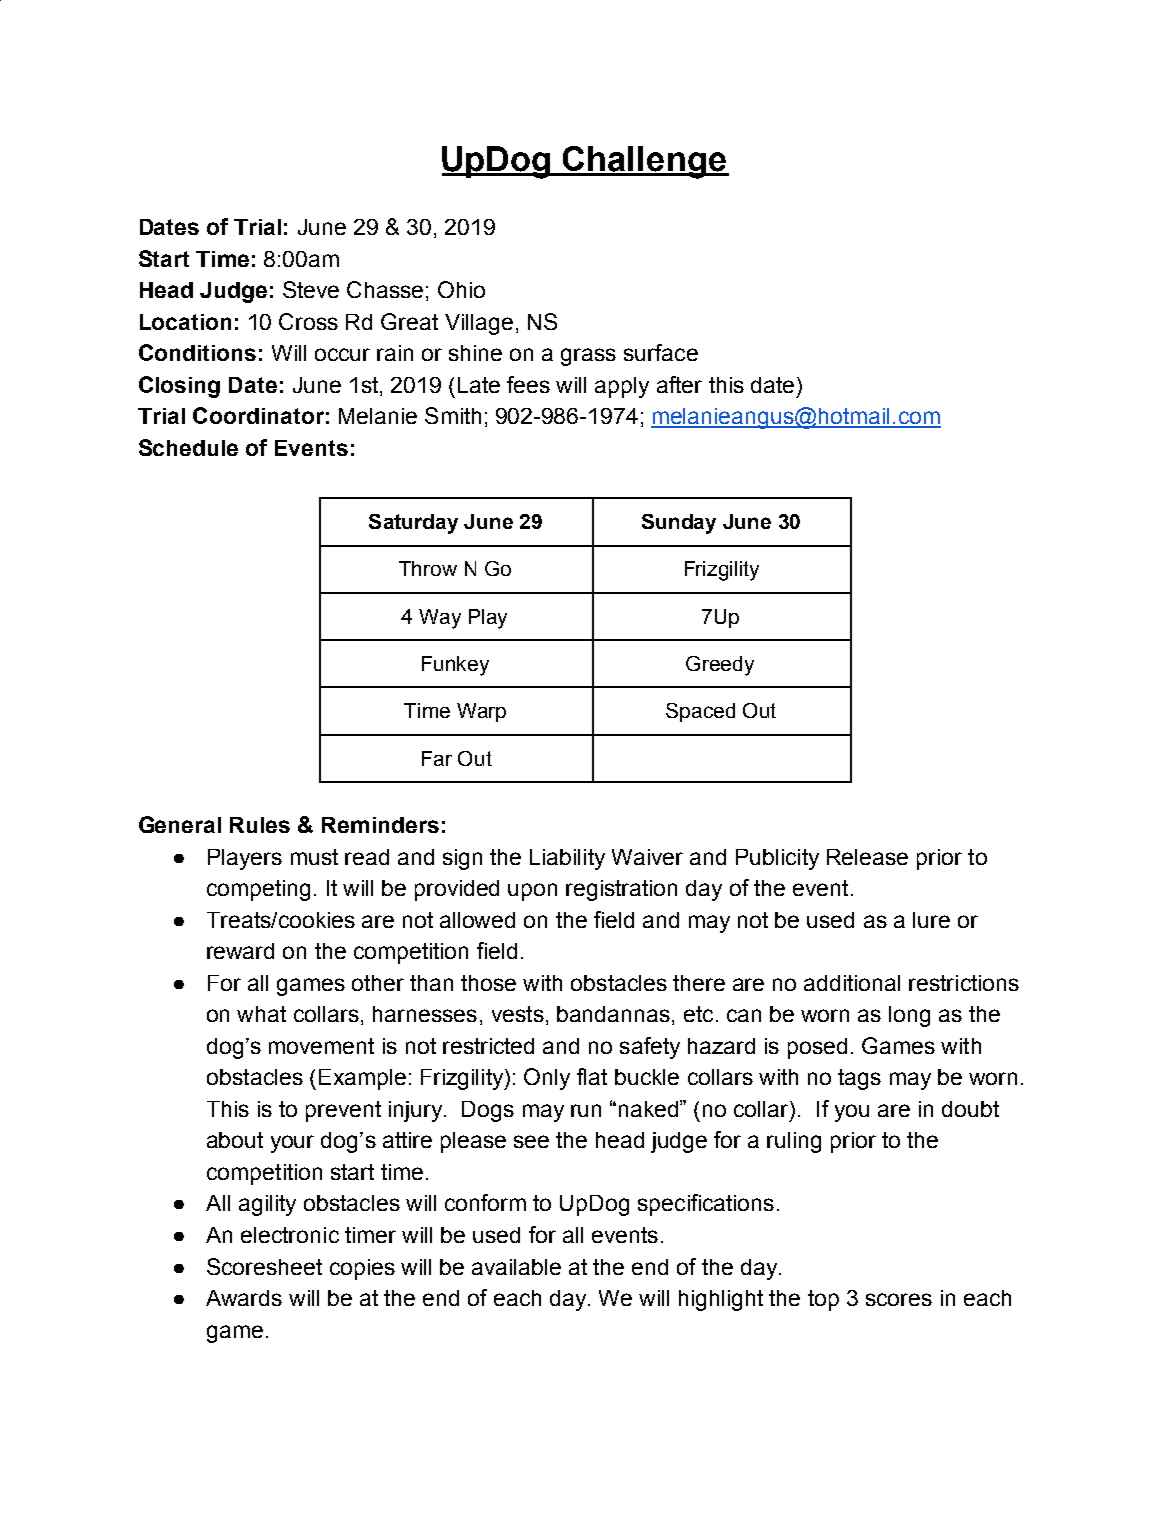  What do you see at coordinates (645, 162) in the page?
I see `Challenge` at bounding box center [645, 162].
